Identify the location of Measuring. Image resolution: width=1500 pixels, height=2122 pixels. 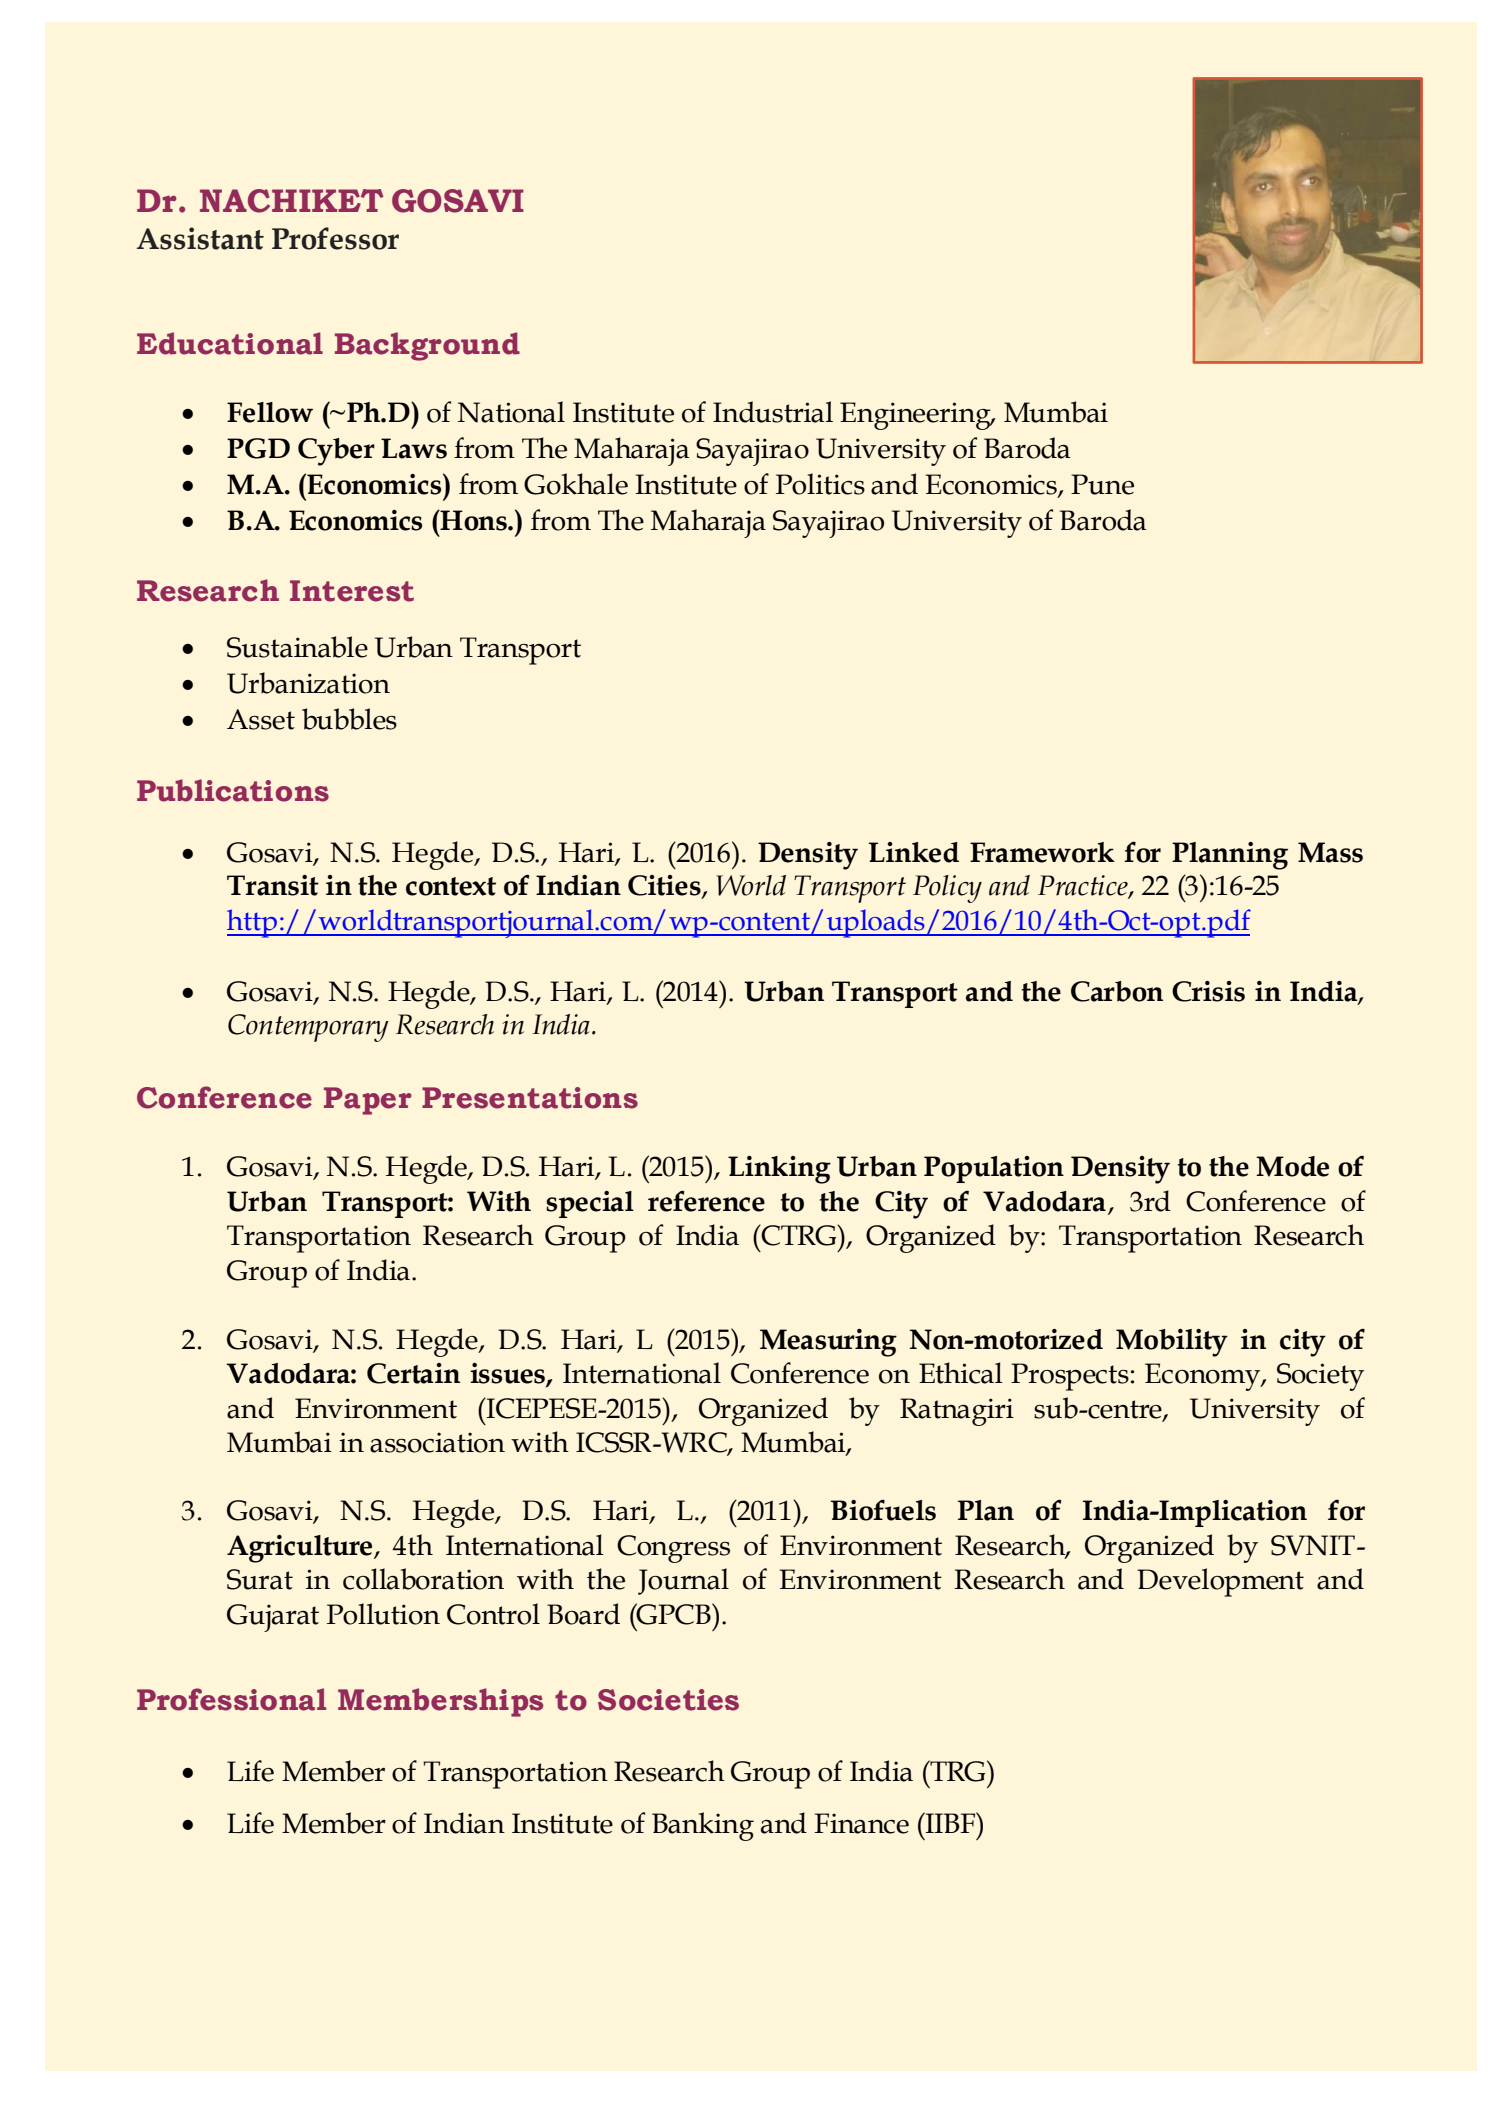
(828, 1343).
